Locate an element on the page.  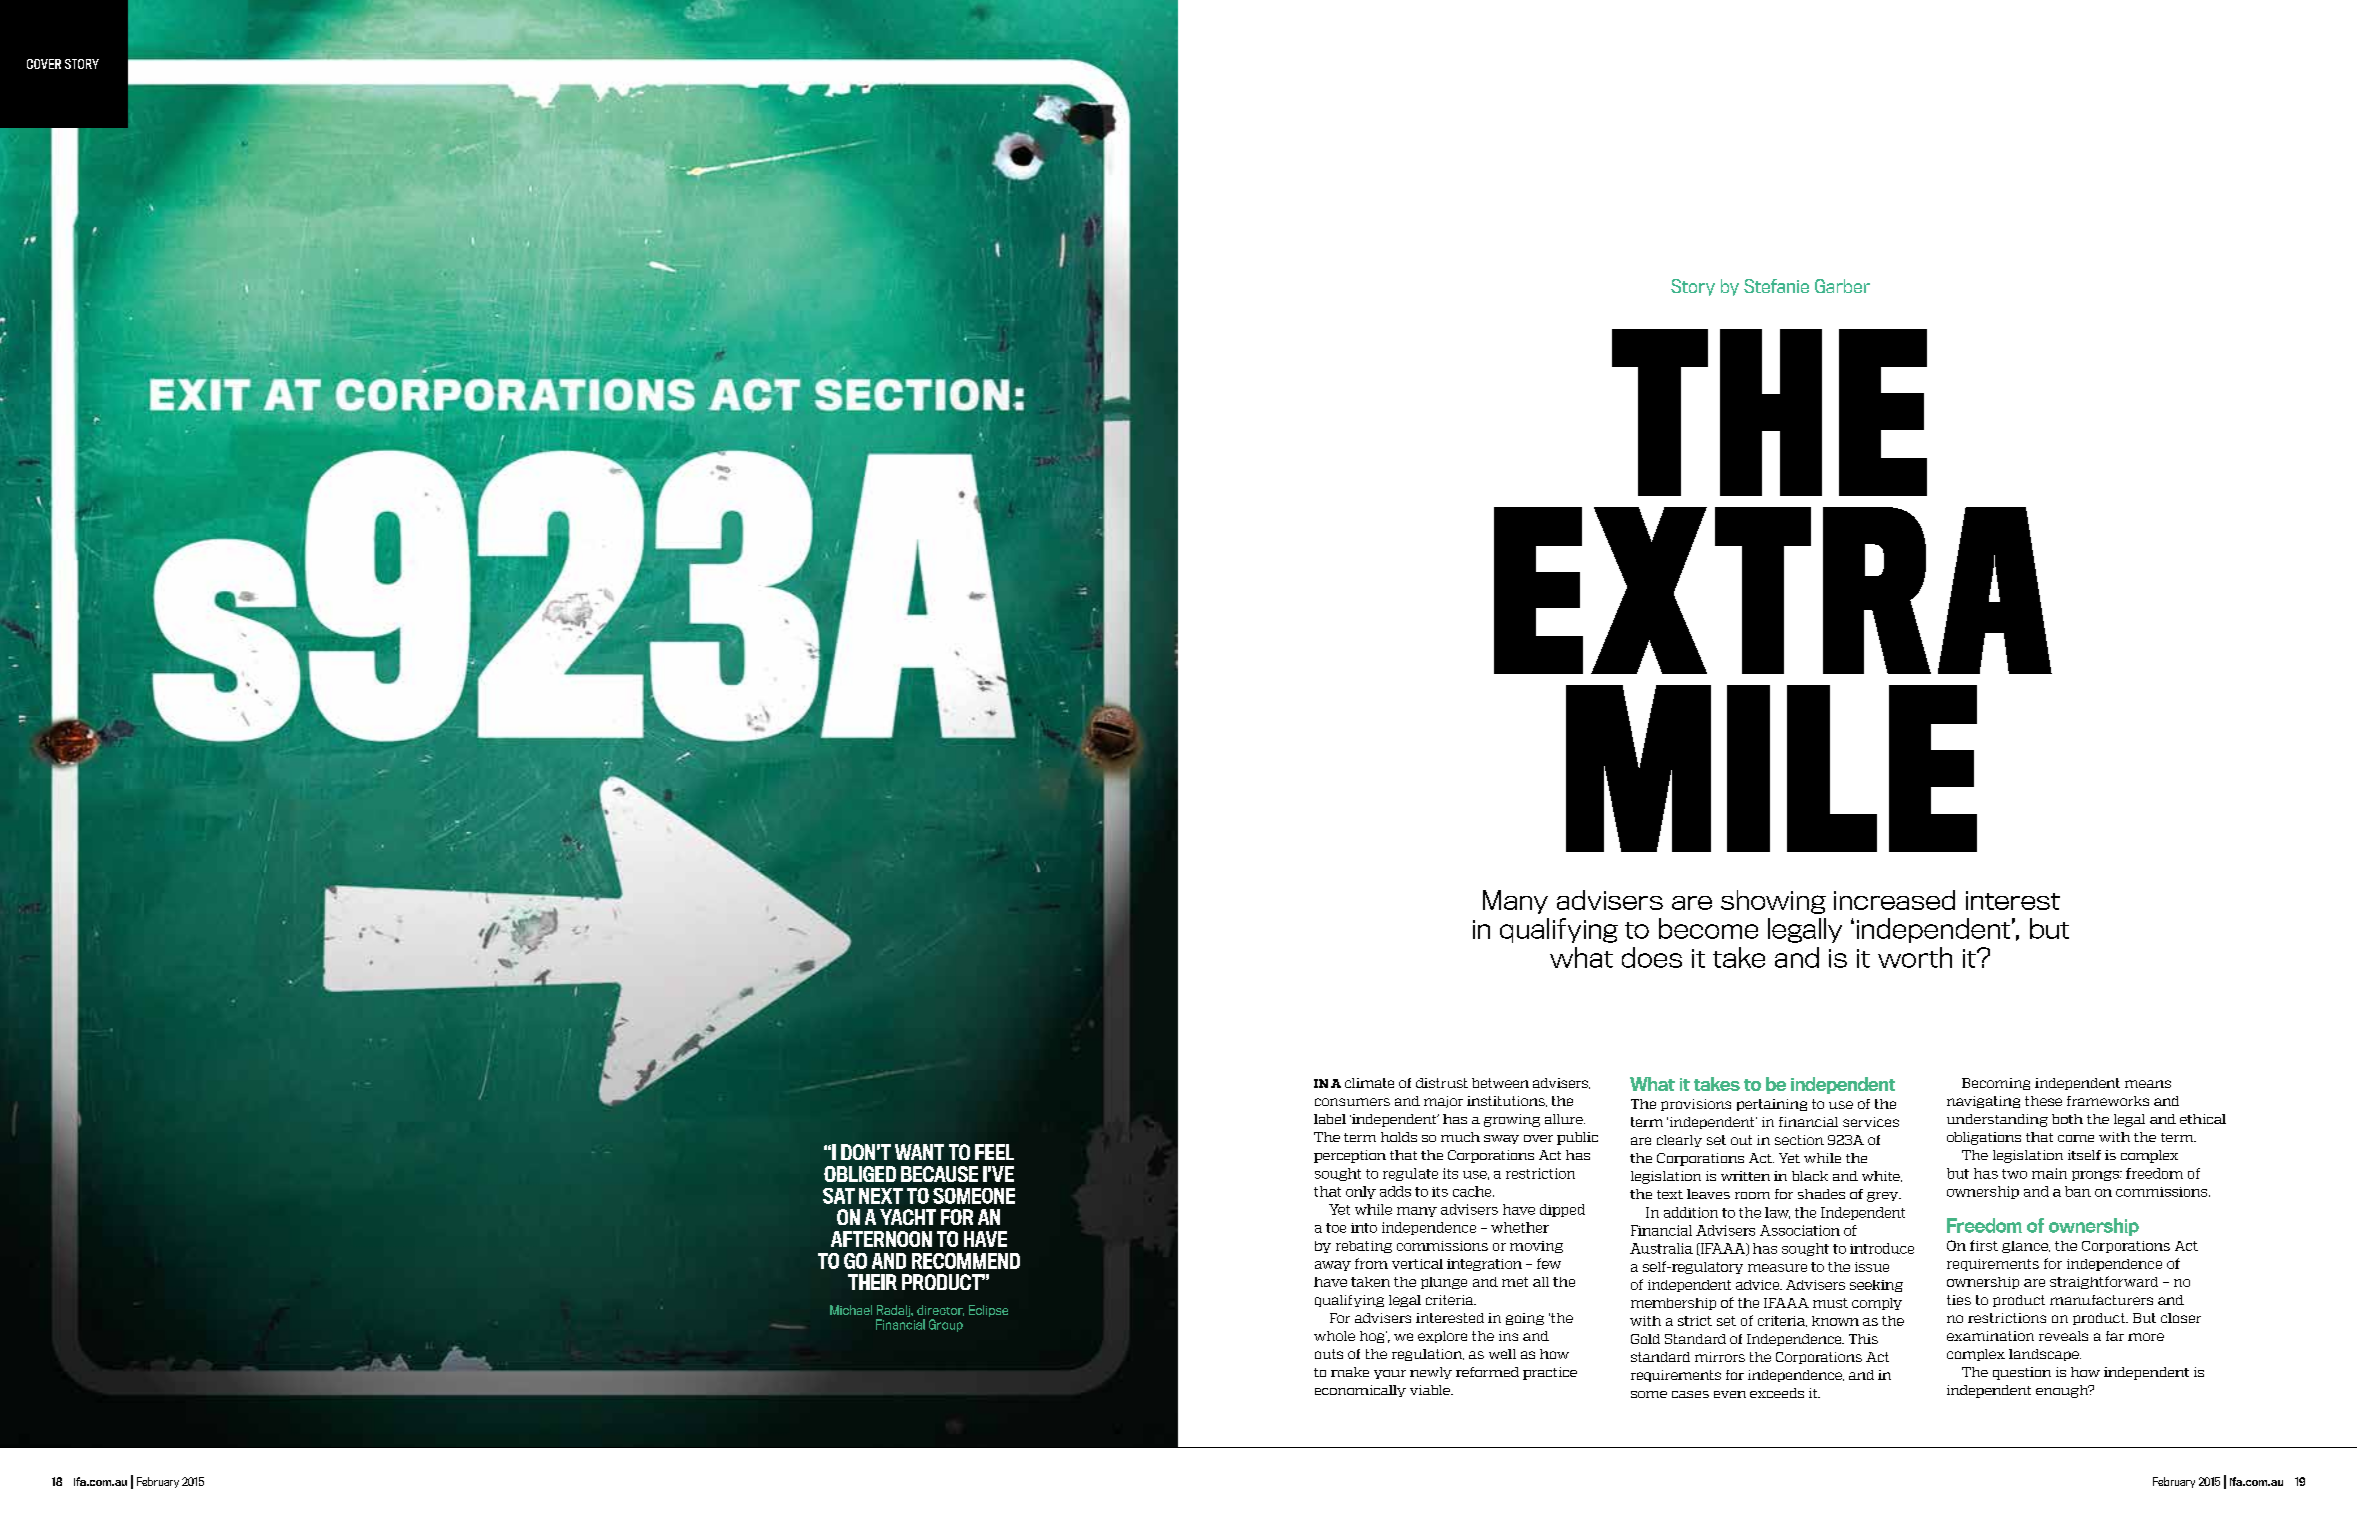
FEEL is located at coordinates (994, 1152).
